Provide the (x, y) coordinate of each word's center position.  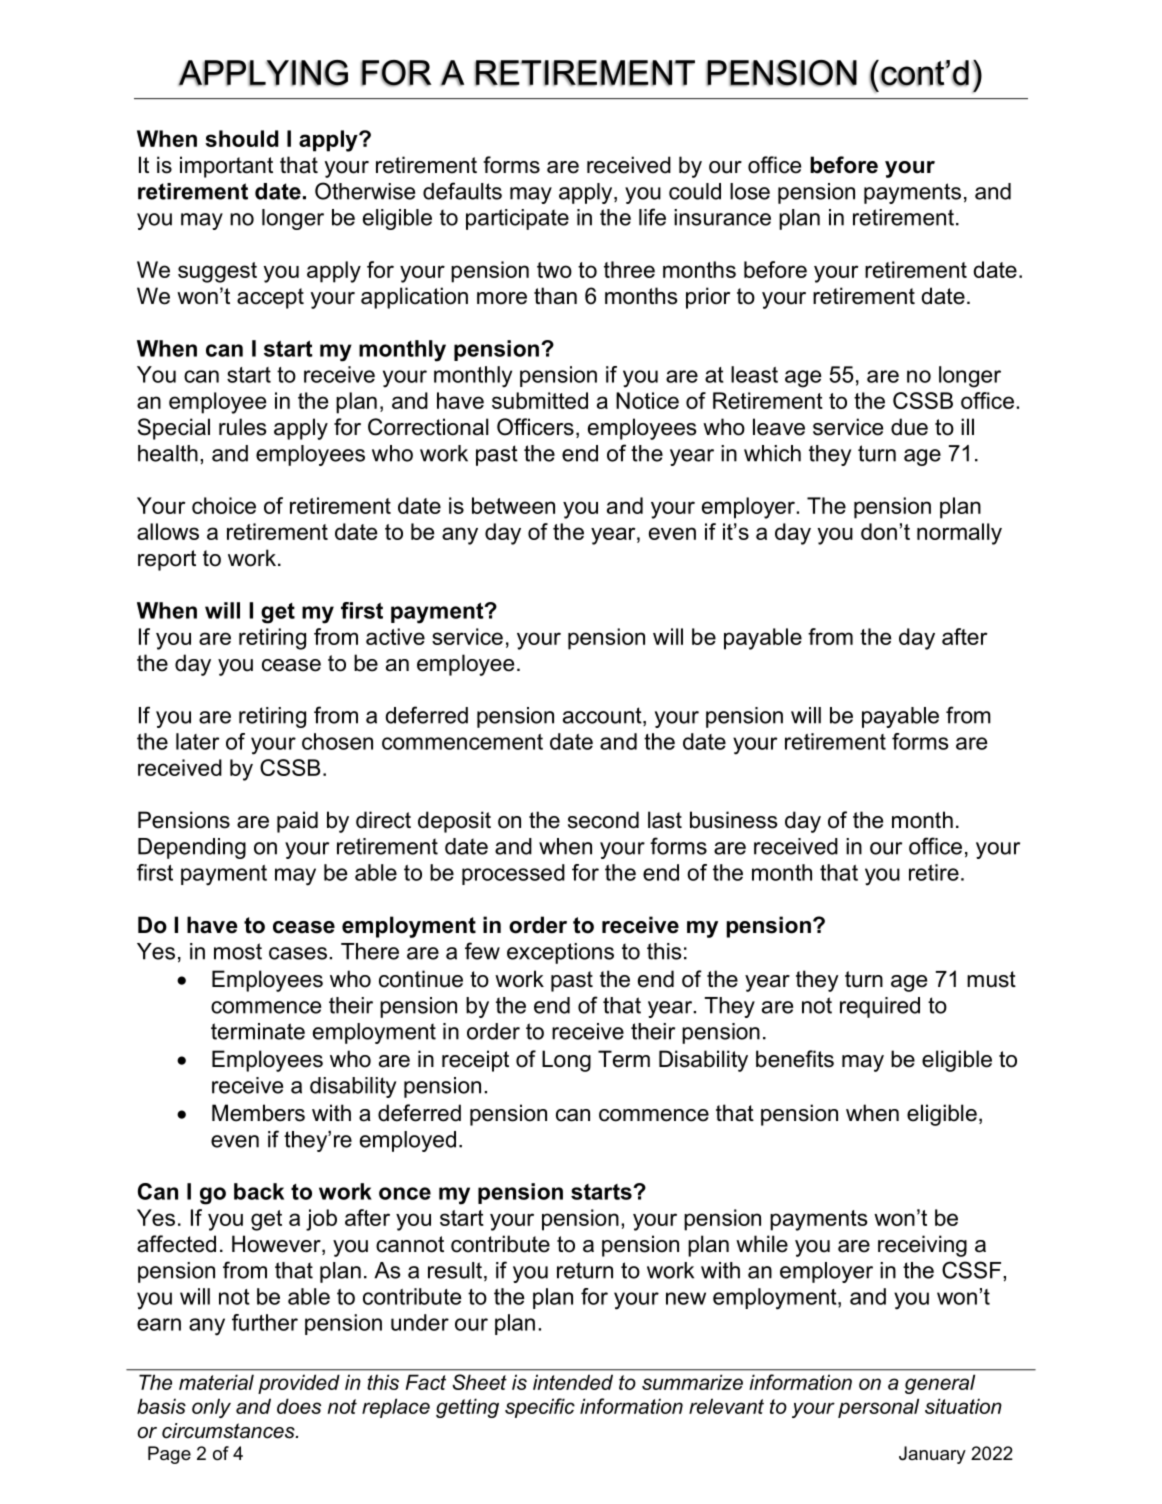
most (238, 951)
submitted (540, 400)
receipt (475, 1061)
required (880, 1007)
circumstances (229, 1431)
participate (517, 219)
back (259, 1191)
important (226, 167)
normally (959, 534)
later (198, 741)
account (603, 716)
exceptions (560, 953)
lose (750, 191)
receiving (922, 1246)
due (909, 427)
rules (243, 427)
